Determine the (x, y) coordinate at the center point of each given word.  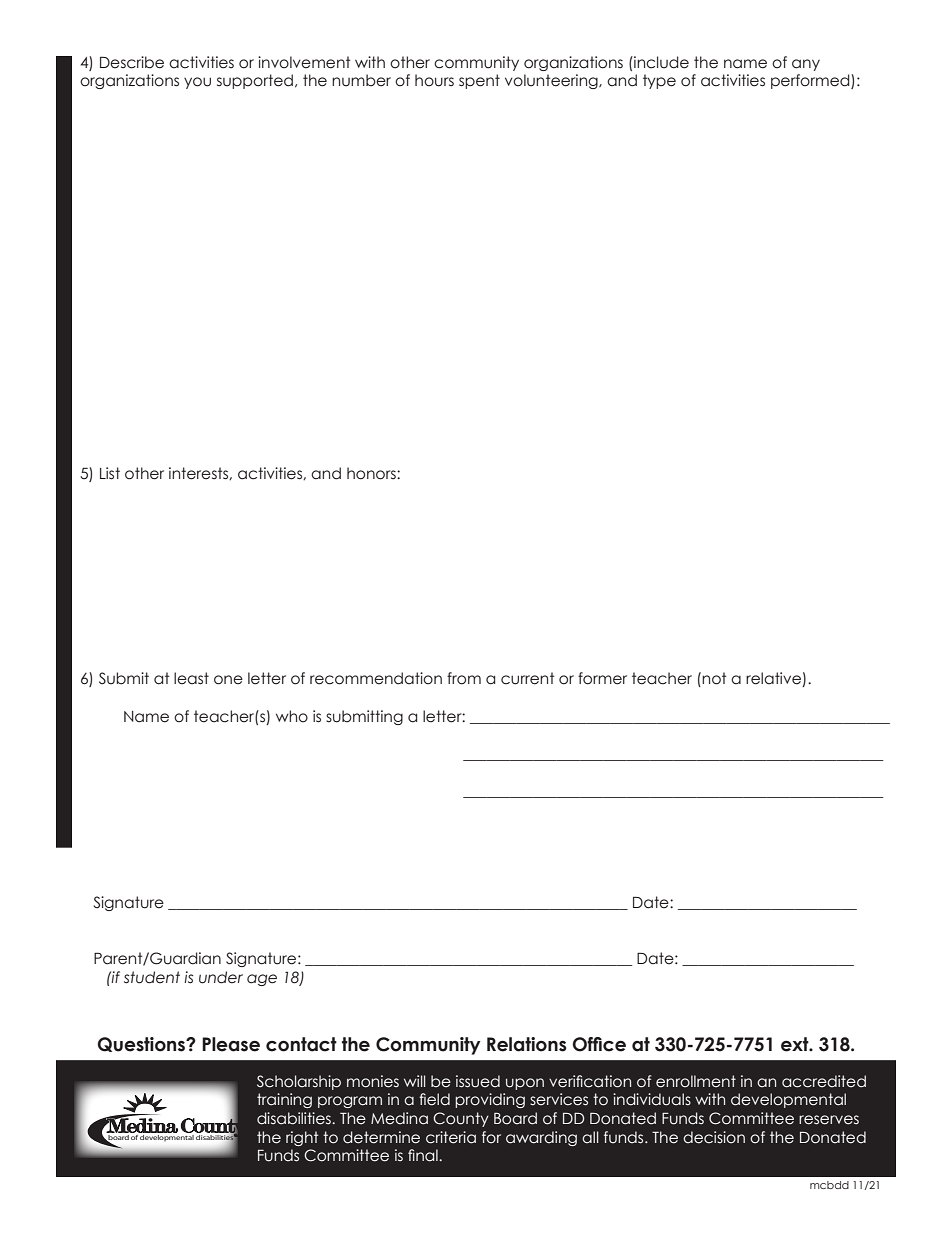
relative (774, 679)
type (659, 81)
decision (714, 1137)
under (221, 977)
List (110, 473)
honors (372, 473)
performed (811, 81)
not (714, 678)
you (197, 83)
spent (479, 81)
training (284, 1100)
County (461, 1119)
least (191, 678)
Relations (527, 1044)
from (464, 678)
